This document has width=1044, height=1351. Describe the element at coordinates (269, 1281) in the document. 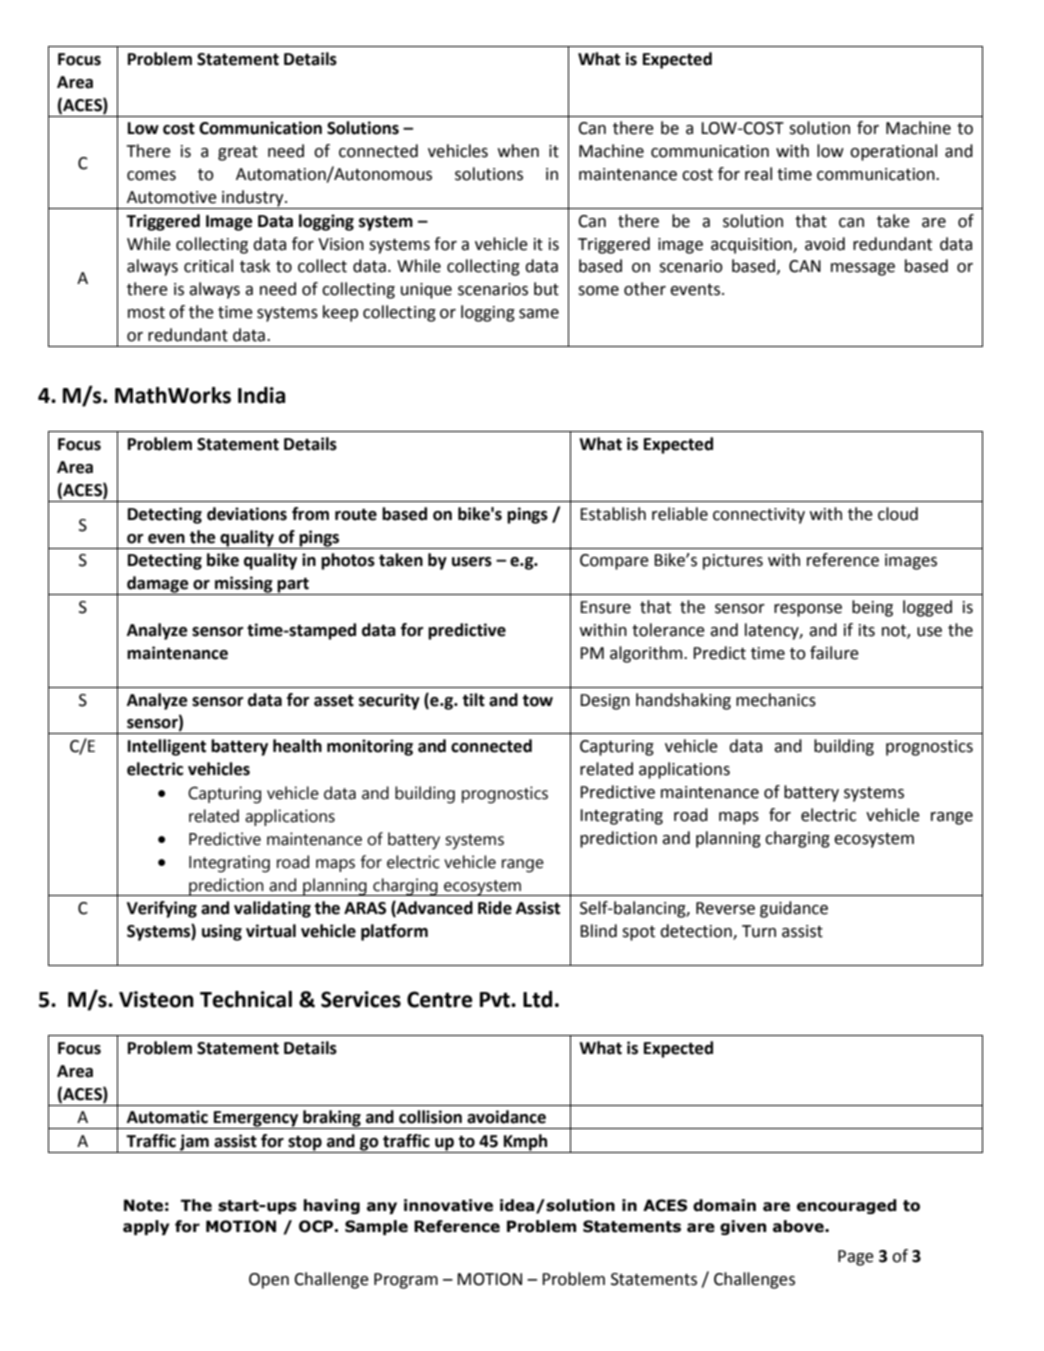

I see `Open` at that location.
